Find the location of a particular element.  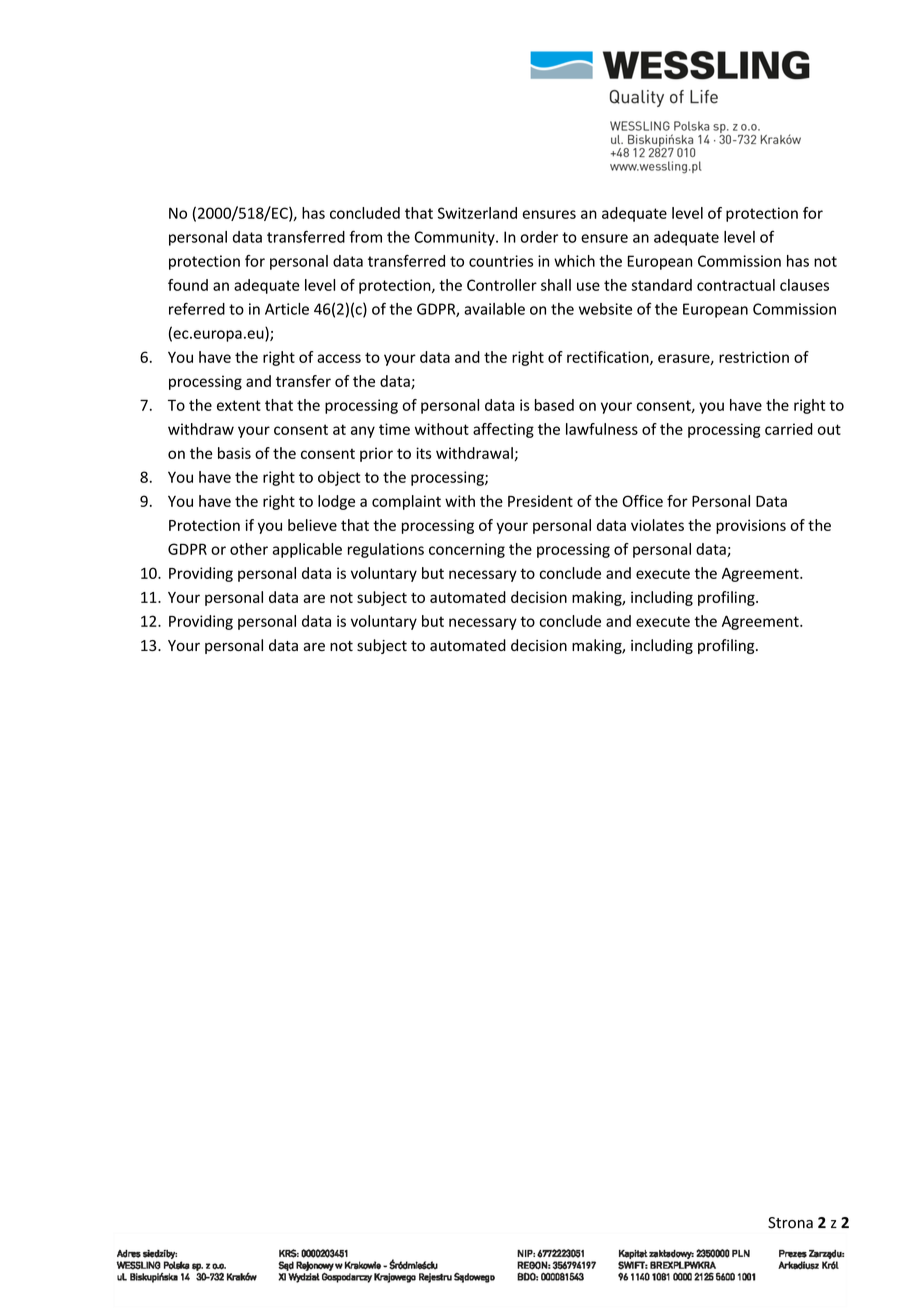

Article is located at coordinates (287, 309).
